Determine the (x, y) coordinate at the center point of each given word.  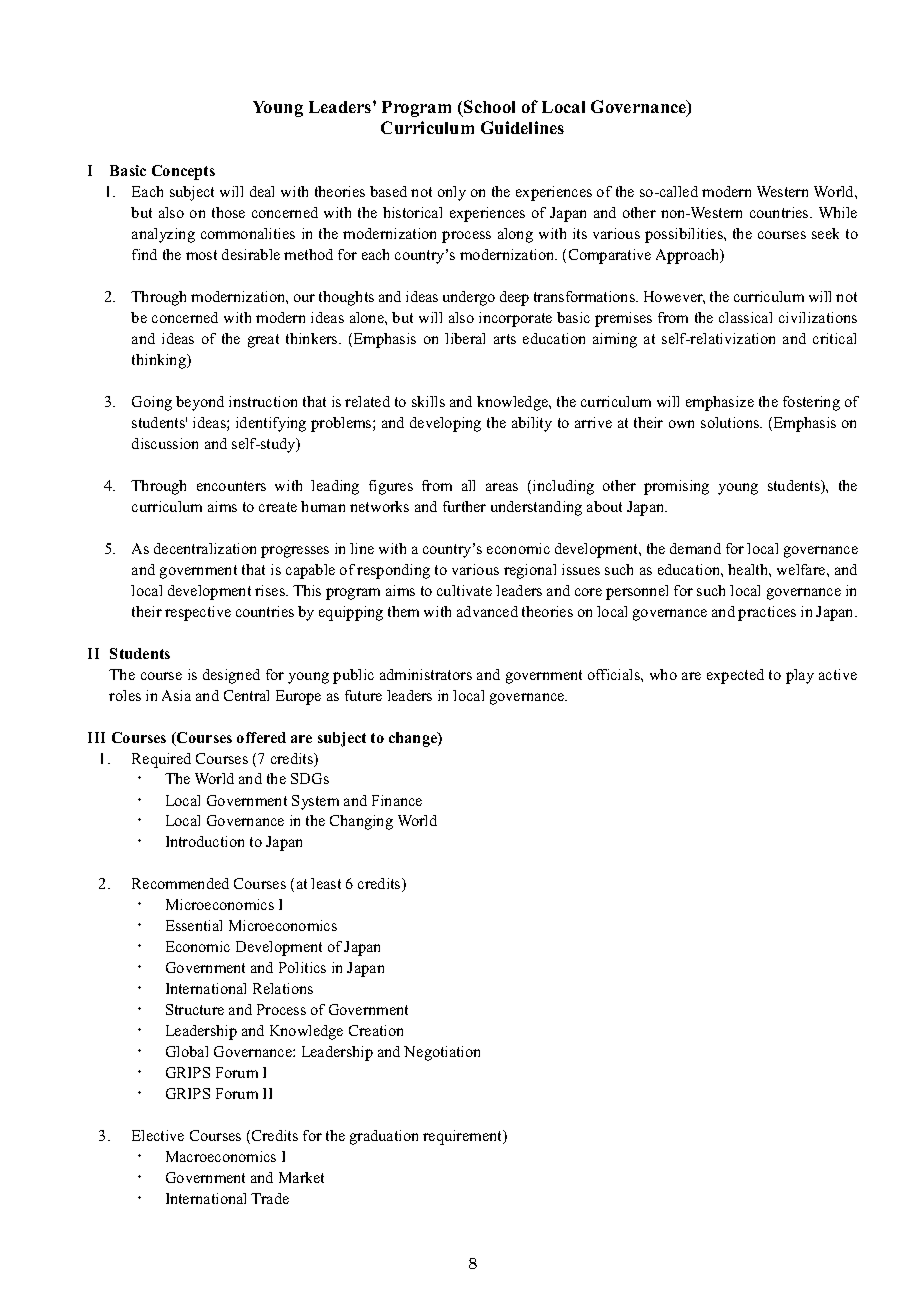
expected (735, 676)
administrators (426, 674)
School (489, 106)
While (838, 212)
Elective (158, 1135)
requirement (464, 1137)
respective (198, 613)
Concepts (183, 172)
